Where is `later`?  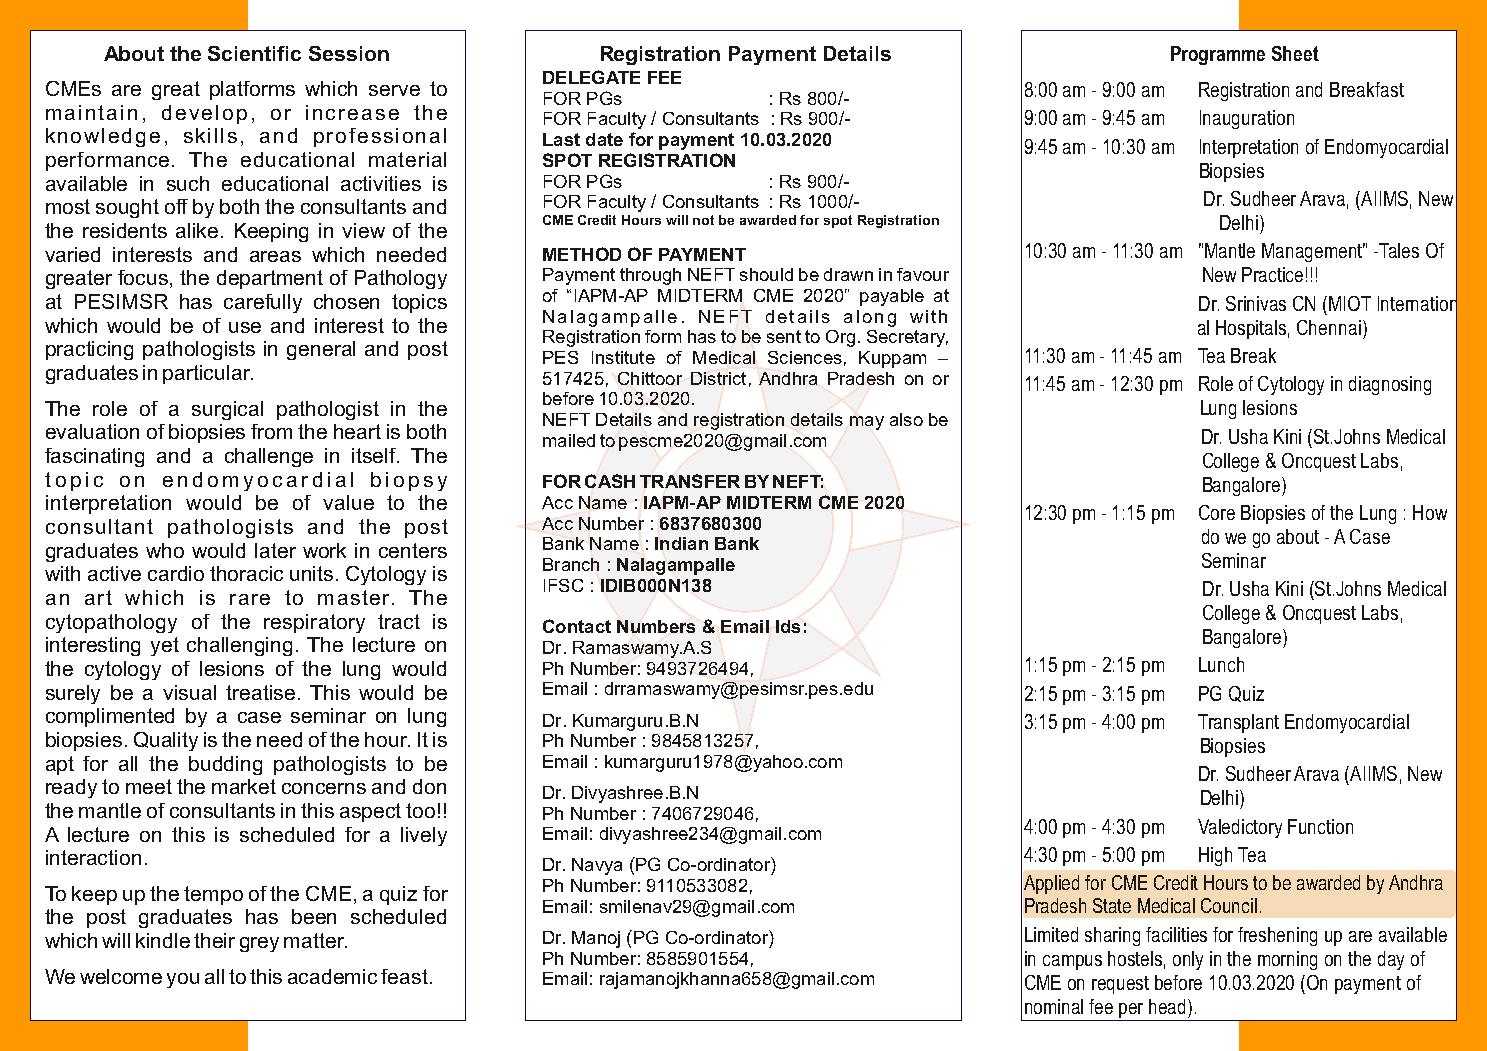 later is located at coordinates (275, 550).
